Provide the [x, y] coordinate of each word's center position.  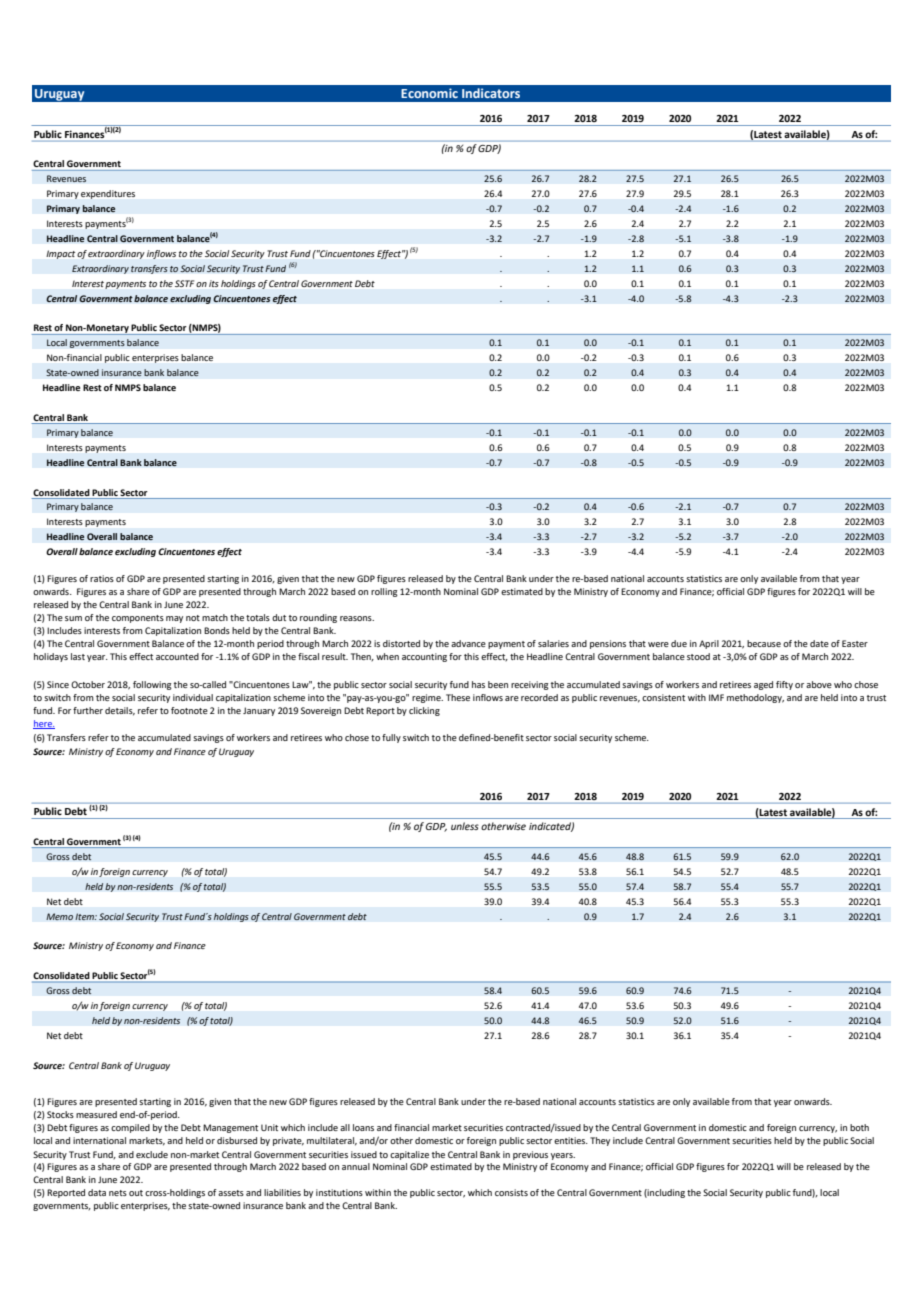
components [138, 619]
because [764, 643]
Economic [429, 93]
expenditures [108, 194]
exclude [152, 1154]
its [214, 283]
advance [468, 643]
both [859, 1127]
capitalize [409, 1155]
